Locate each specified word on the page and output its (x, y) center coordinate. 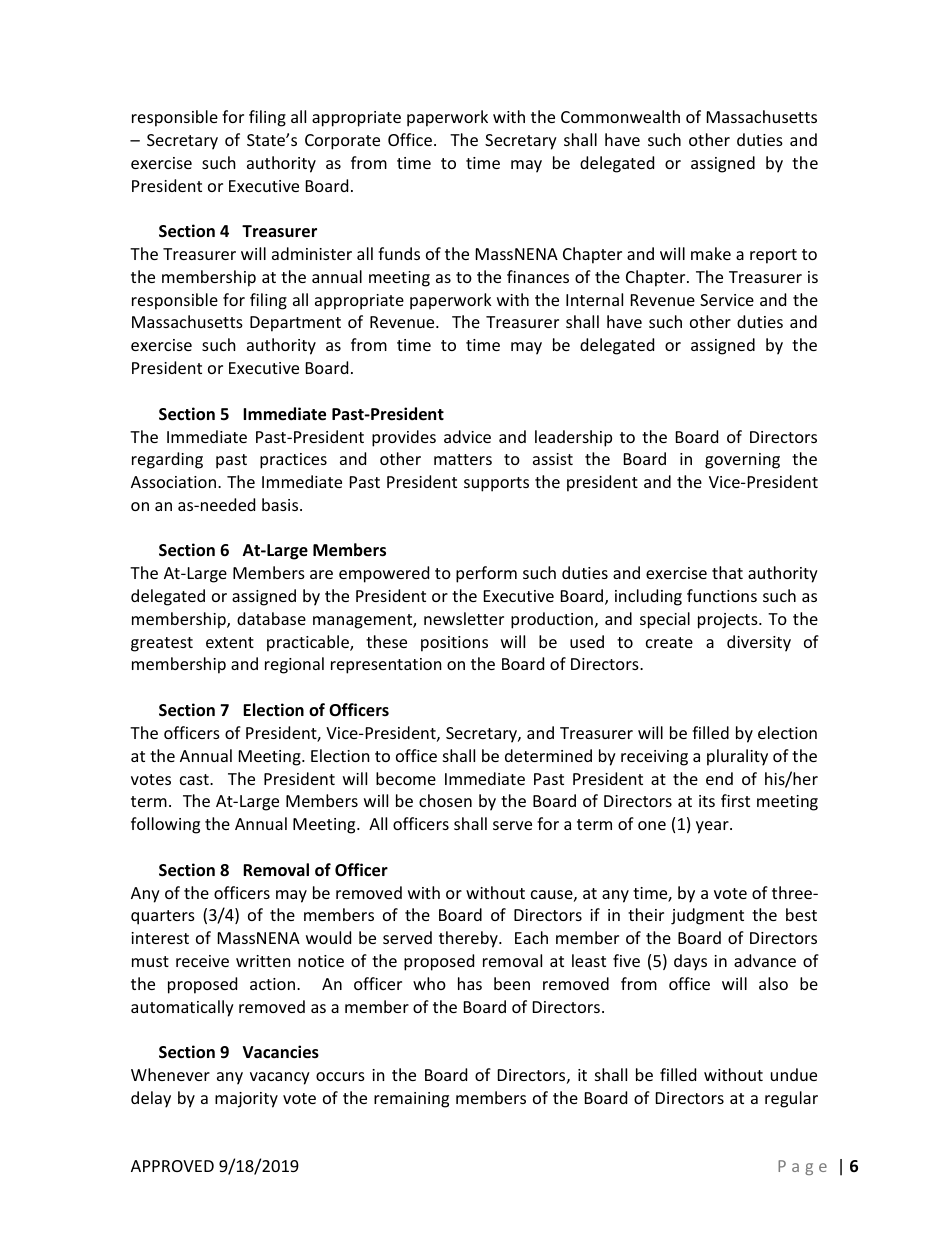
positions (454, 644)
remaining (411, 1100)
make (711, 253)
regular (791, 1099)
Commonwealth (620, 116)
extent (230, 642)
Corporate (342, 142)
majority (246, 1100)
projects (729, 621)
